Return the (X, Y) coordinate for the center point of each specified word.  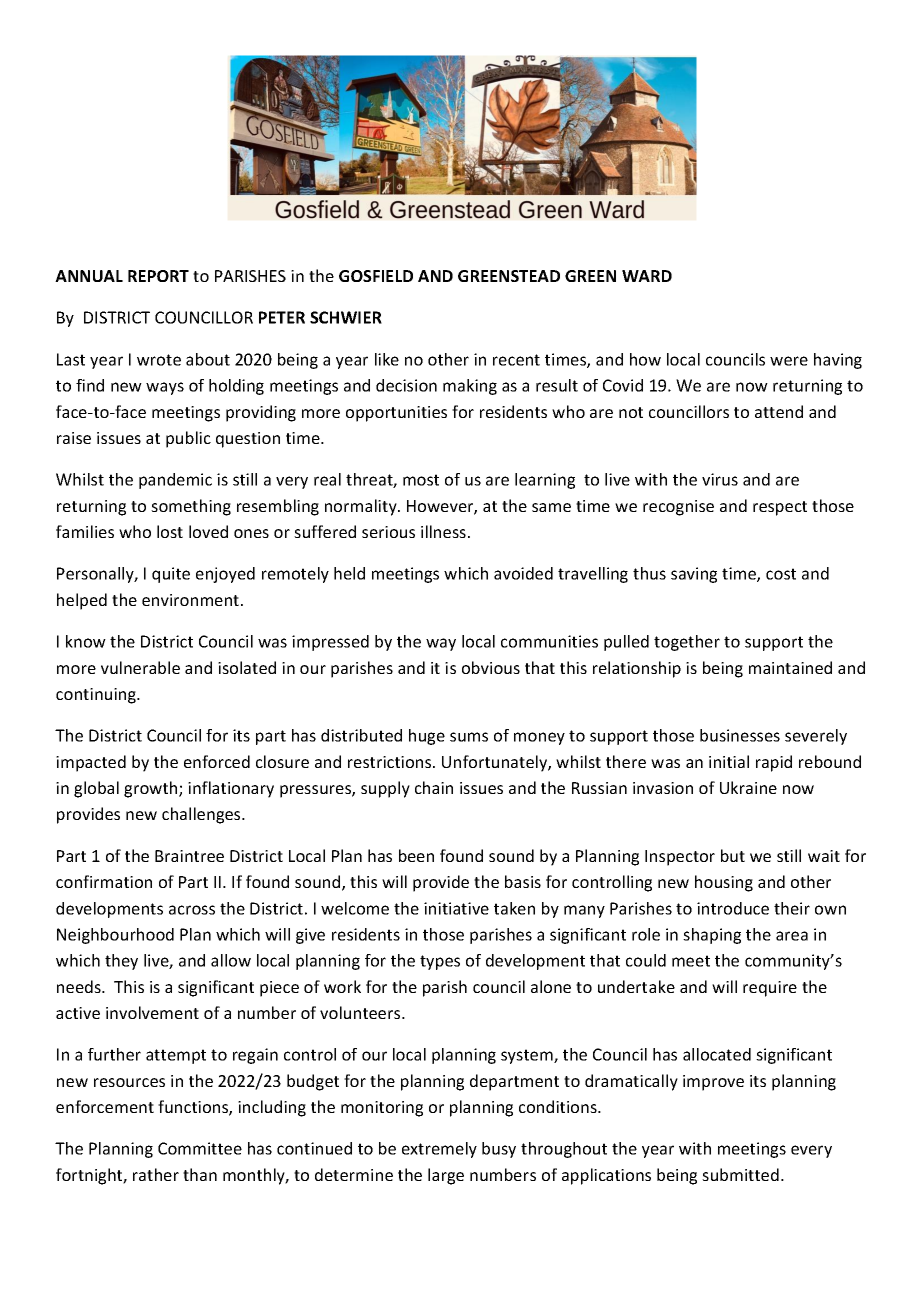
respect (780, 508)
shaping (712, 936)
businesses (740, 735)
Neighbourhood (115, 936)
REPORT (158, 276)
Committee (200, 1148)
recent (516, 360)
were (789, 361)
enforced (217, 761)
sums (469, 737)
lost (170, 531)
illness (443, 531)
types (440, 962)
